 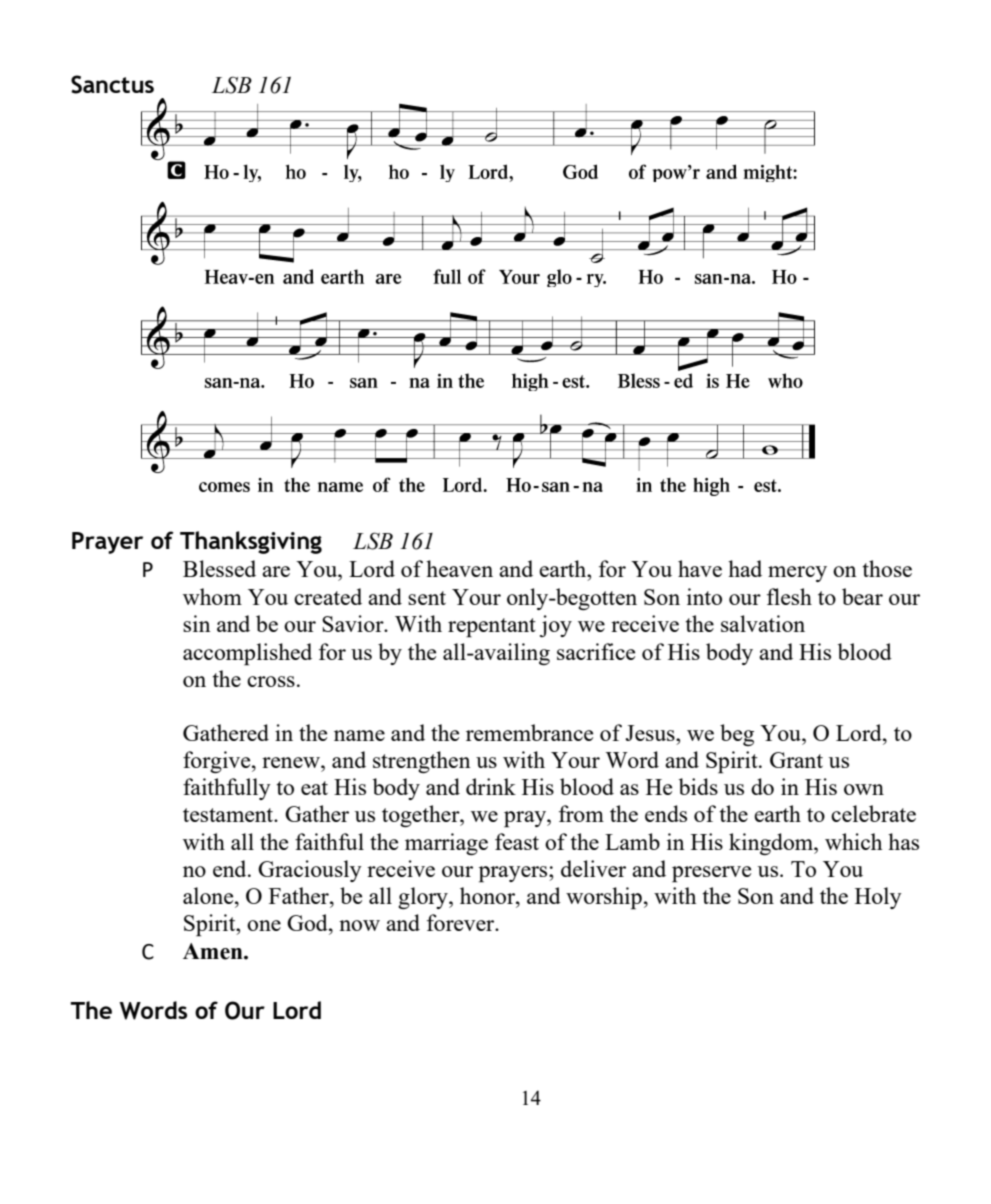 What do you see at coordinates (797, 574) in the page?
I see `mercy` at bounding box center [797, 574].
